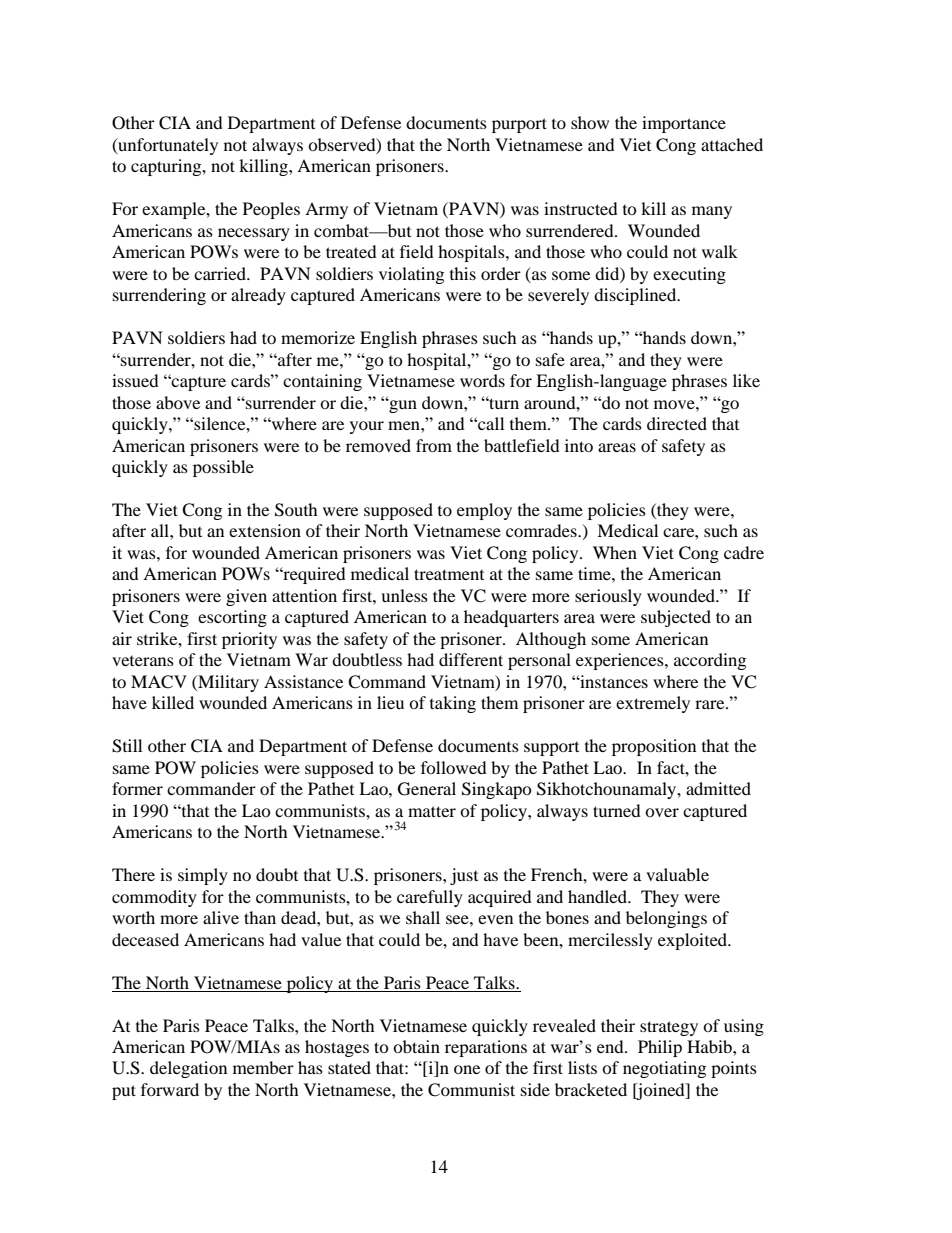 The width and height of the screenshot is (952, 1233). What do you see at coordinates (188, 1069) in the screenshot?
I see `delegation` at bounding box center [188, 1069].
